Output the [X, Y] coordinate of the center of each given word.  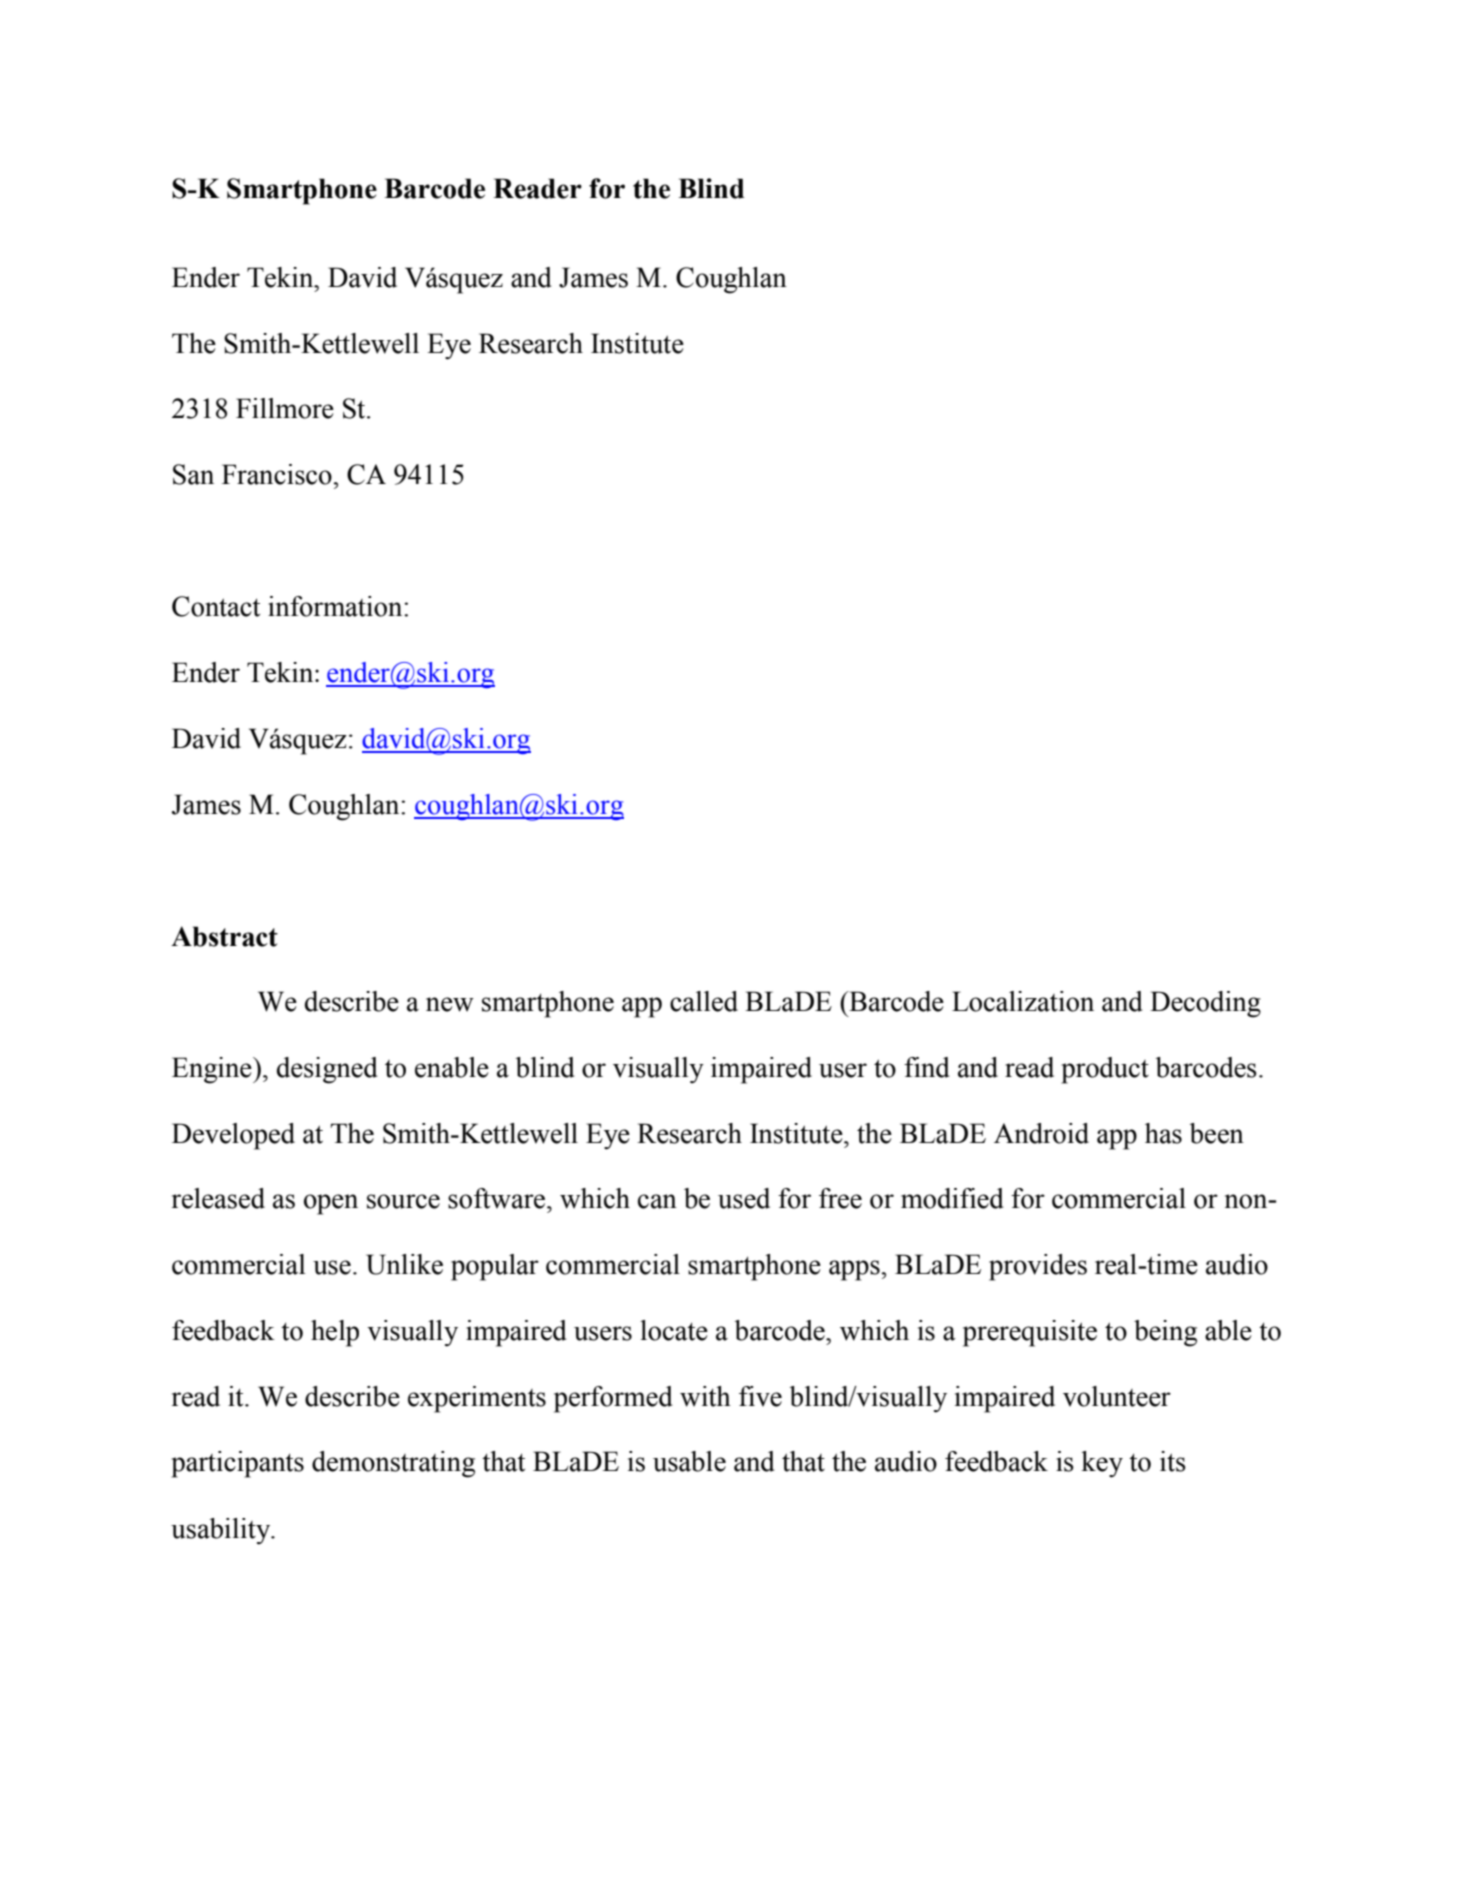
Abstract [224, 936]
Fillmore [285, 408]
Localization [1023, 1001]
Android [1041, 1133]
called [704, 1001]
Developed [233, 1136]
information [336, 606]
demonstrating [393, 1464]
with [705, 1396]
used [744, 1198]
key [1102, 1464]
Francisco [278, 474]
